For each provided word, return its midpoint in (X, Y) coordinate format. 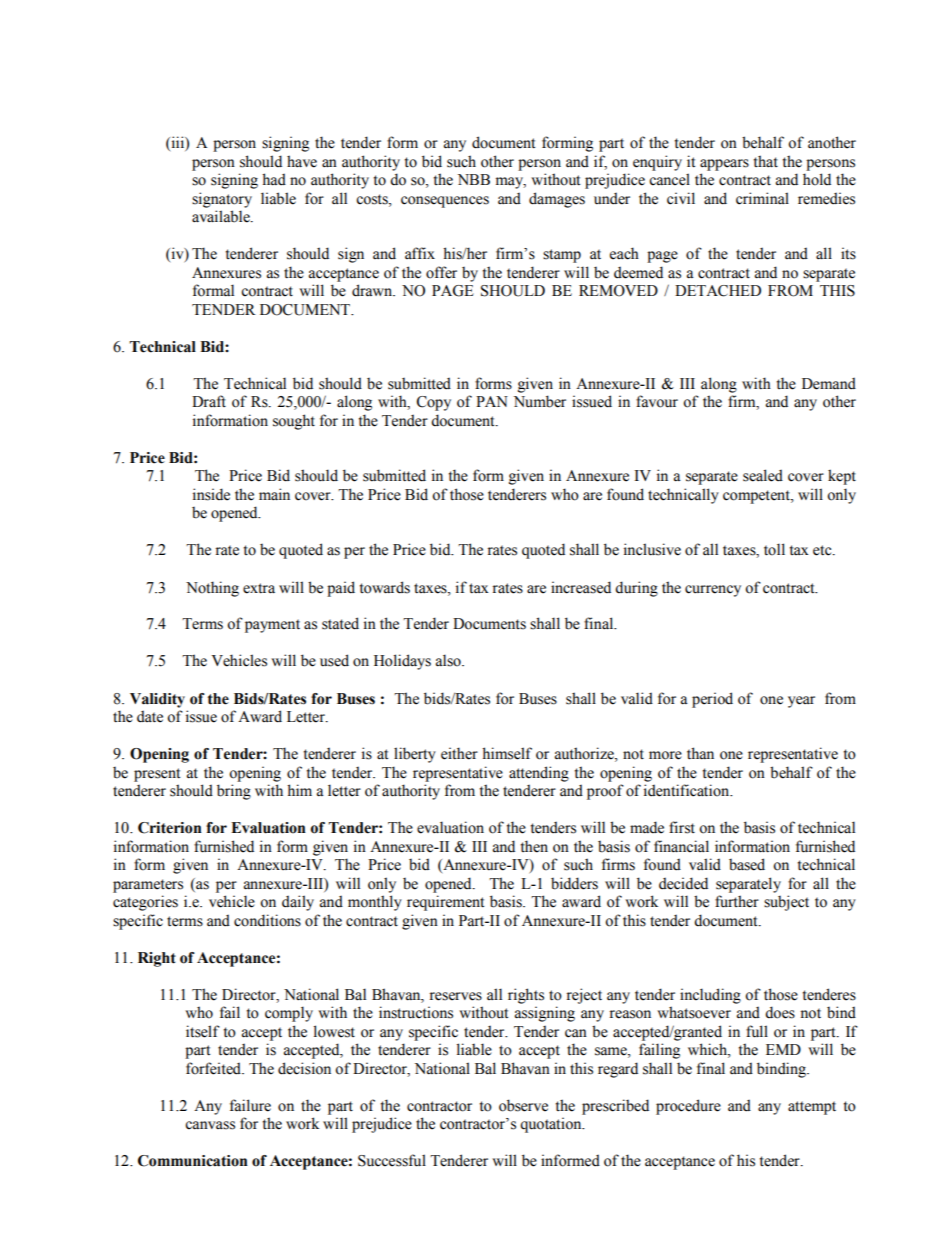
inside (211, 494)
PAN (492, 401)
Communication (193, 1161)
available (222, 216)
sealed (763, 475)
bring (234, 792)
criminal (762, 198)
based (747, 864)
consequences (445, 202)
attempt (812, 1108)
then (534, 846)
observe (523, 1105)
